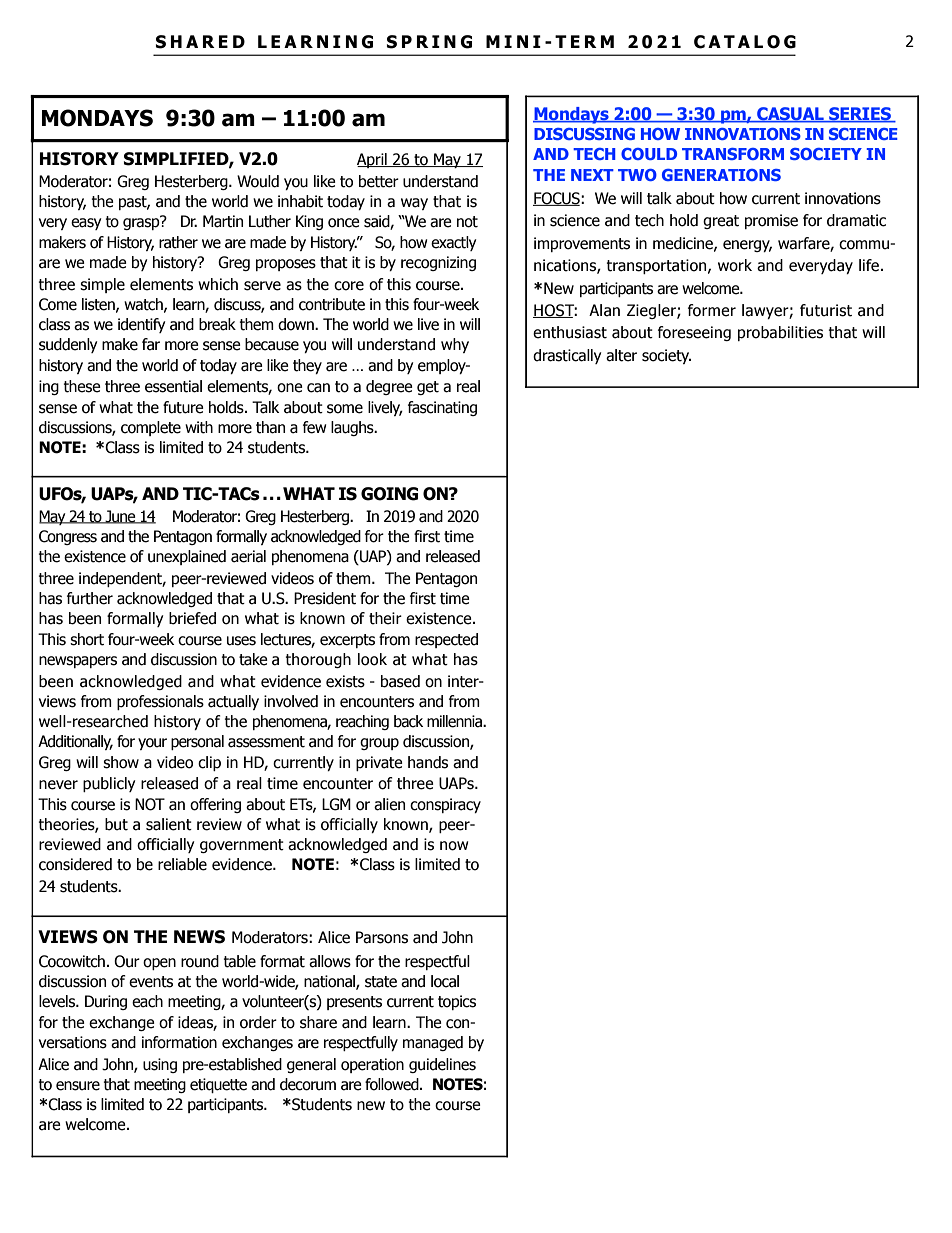  I want to click on CATALOG, so click(745, 42).
